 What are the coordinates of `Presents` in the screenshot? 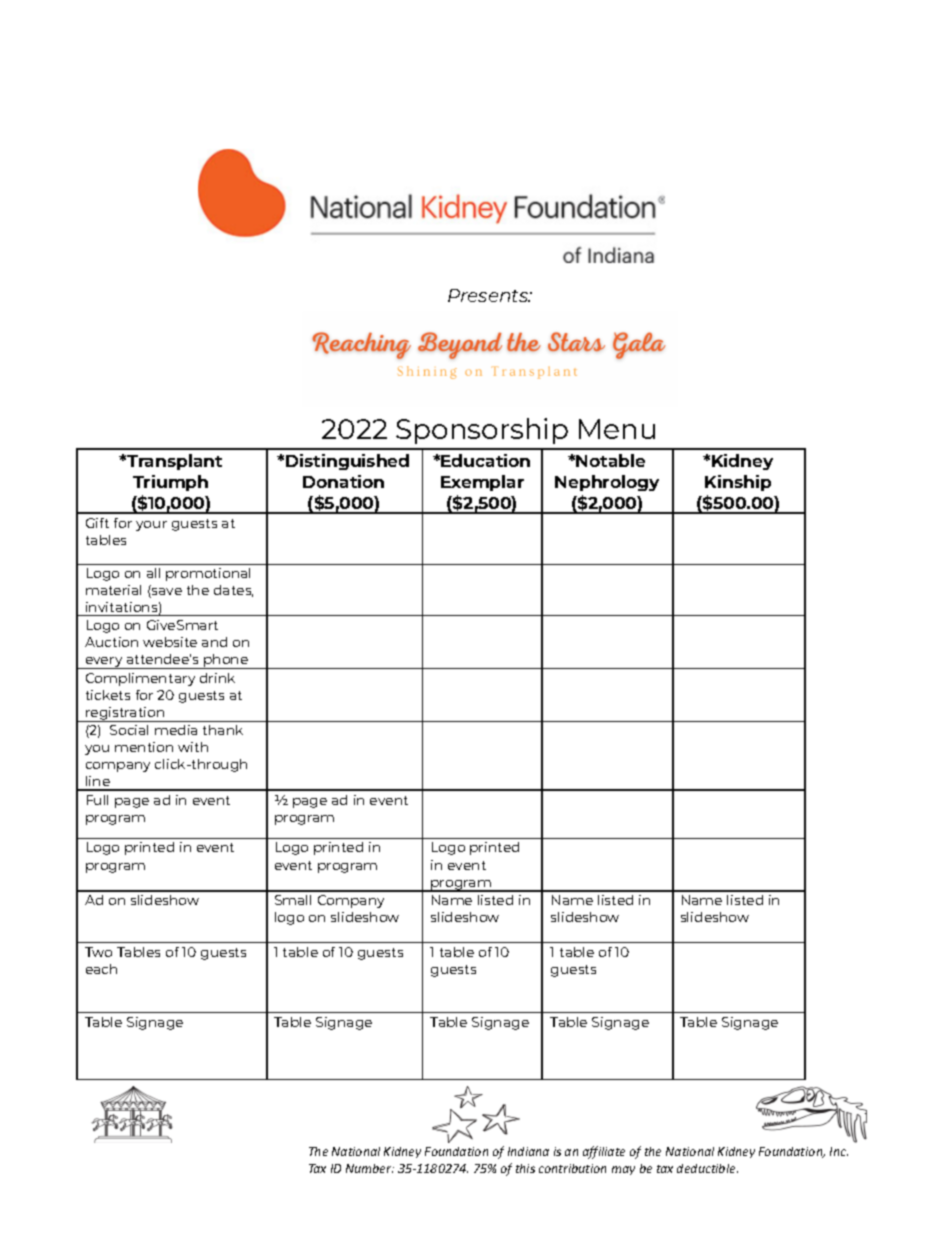 It's located at (489, 295).
